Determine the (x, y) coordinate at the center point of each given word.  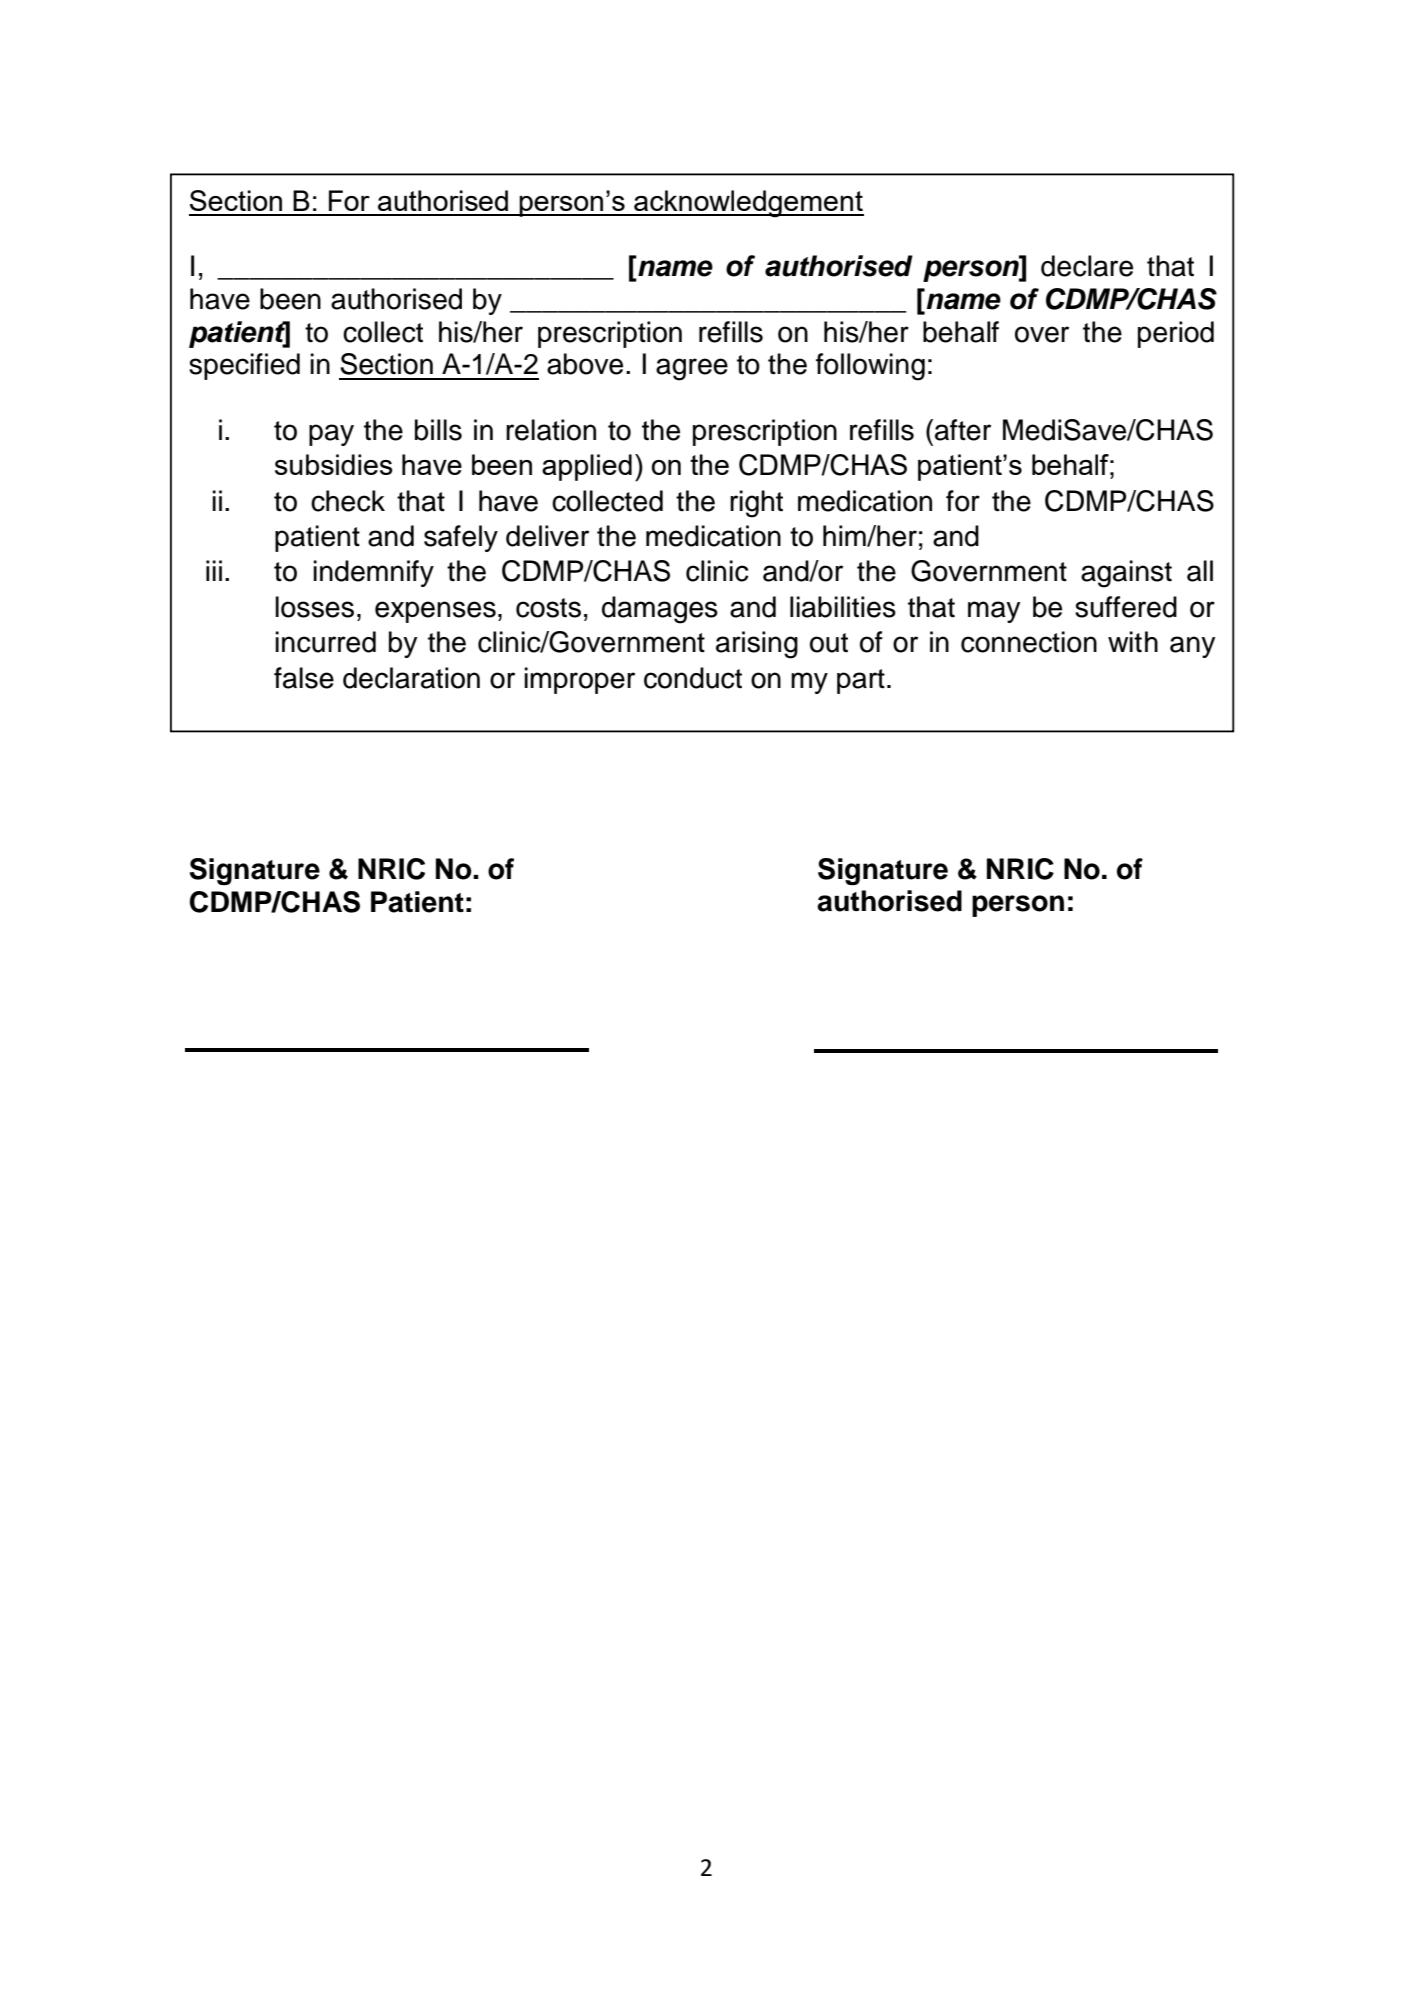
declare (1087, 266)
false (304, 678)
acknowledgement (748, 204)
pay (331, 435)
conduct (693, 678)
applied (587, 467)
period (1176, 334)
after (963, 430)
